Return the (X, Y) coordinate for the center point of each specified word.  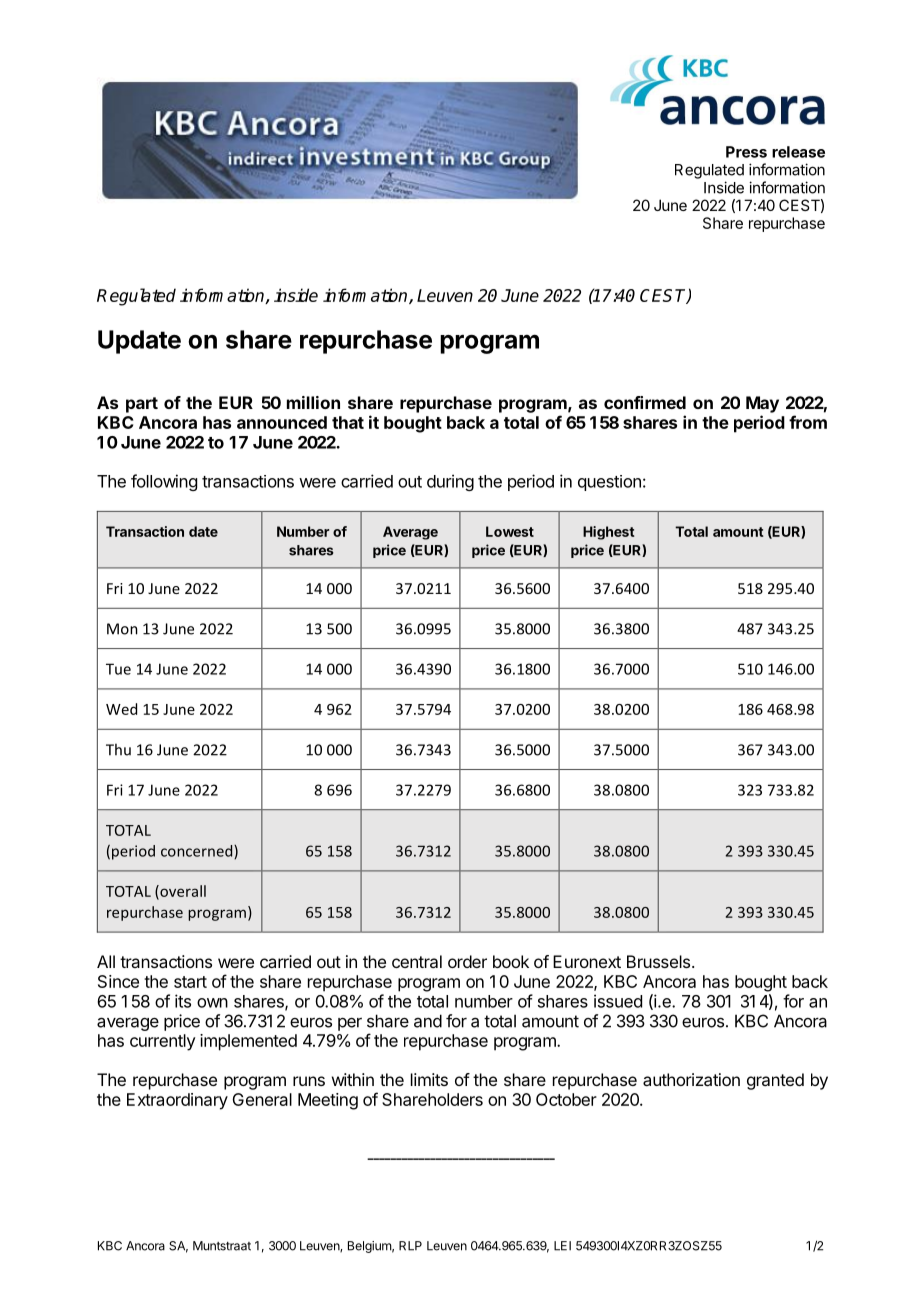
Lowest (510, 531)
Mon (122, 629)
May (762, 404)
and (428, 1021)
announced (282, 422)
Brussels (660, 961)
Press (746, 152)
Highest (609, 533)
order (467, 961)
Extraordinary (177, 1101)
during (450, 482)
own (212, 1003)
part (142, 405)
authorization (691, 1079)
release (798, 152)
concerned (198, 852)
